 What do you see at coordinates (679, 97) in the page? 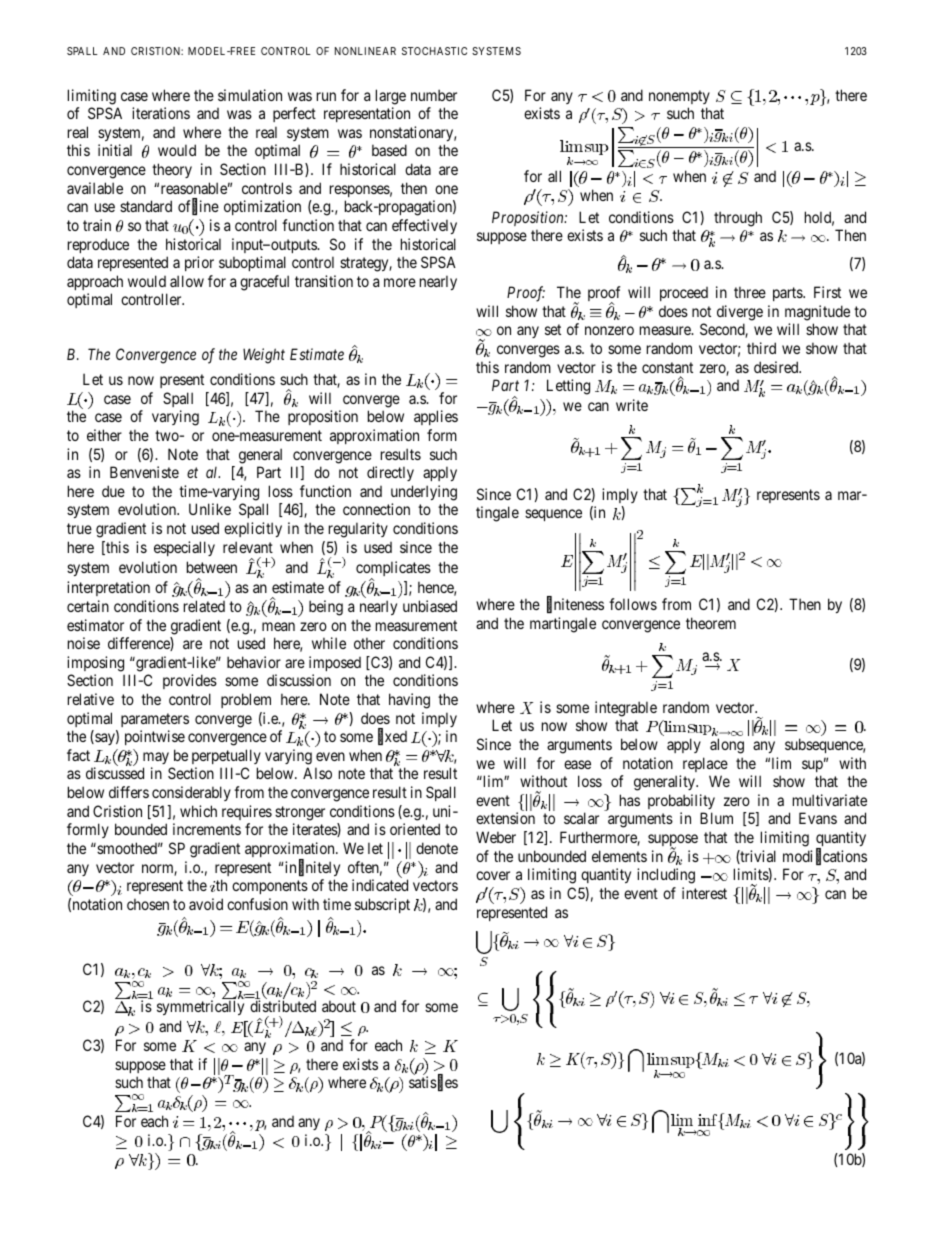
I see `nonempty` at bounding box center [679, 97].
